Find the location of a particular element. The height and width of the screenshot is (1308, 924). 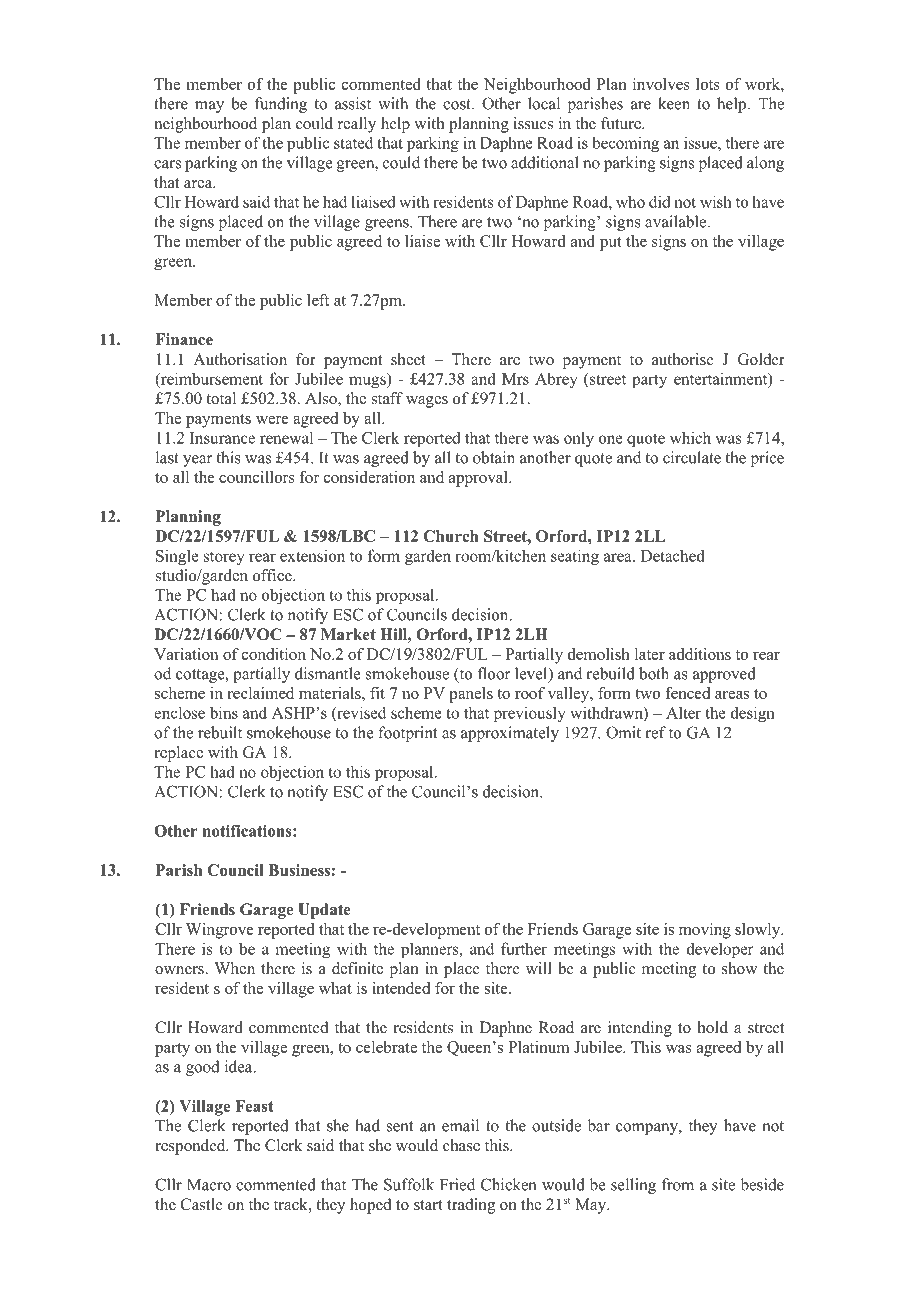

authorise is located at coordinates (683, 359).
